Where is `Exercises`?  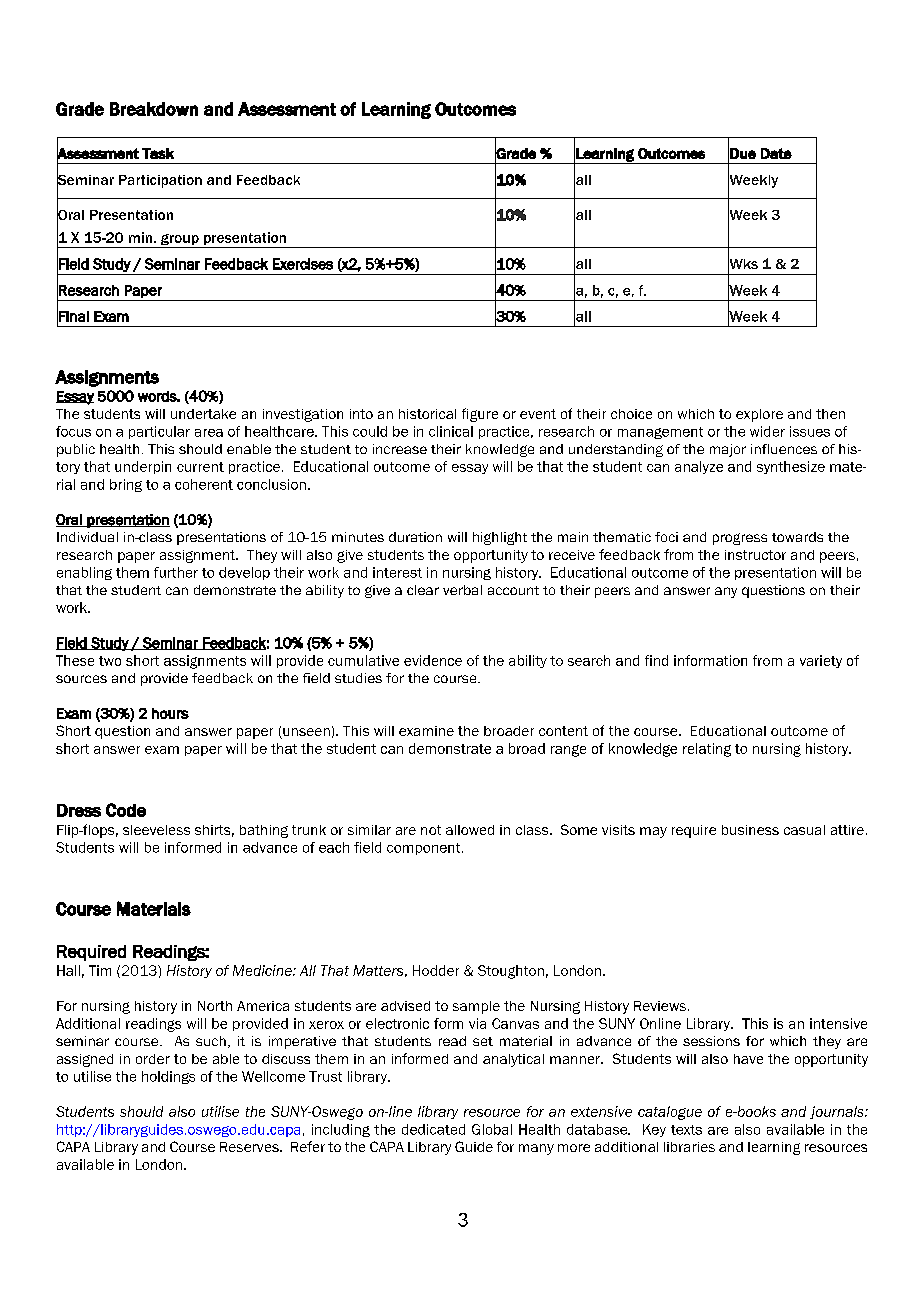
Exercises is located at coordinates (303, 264).
